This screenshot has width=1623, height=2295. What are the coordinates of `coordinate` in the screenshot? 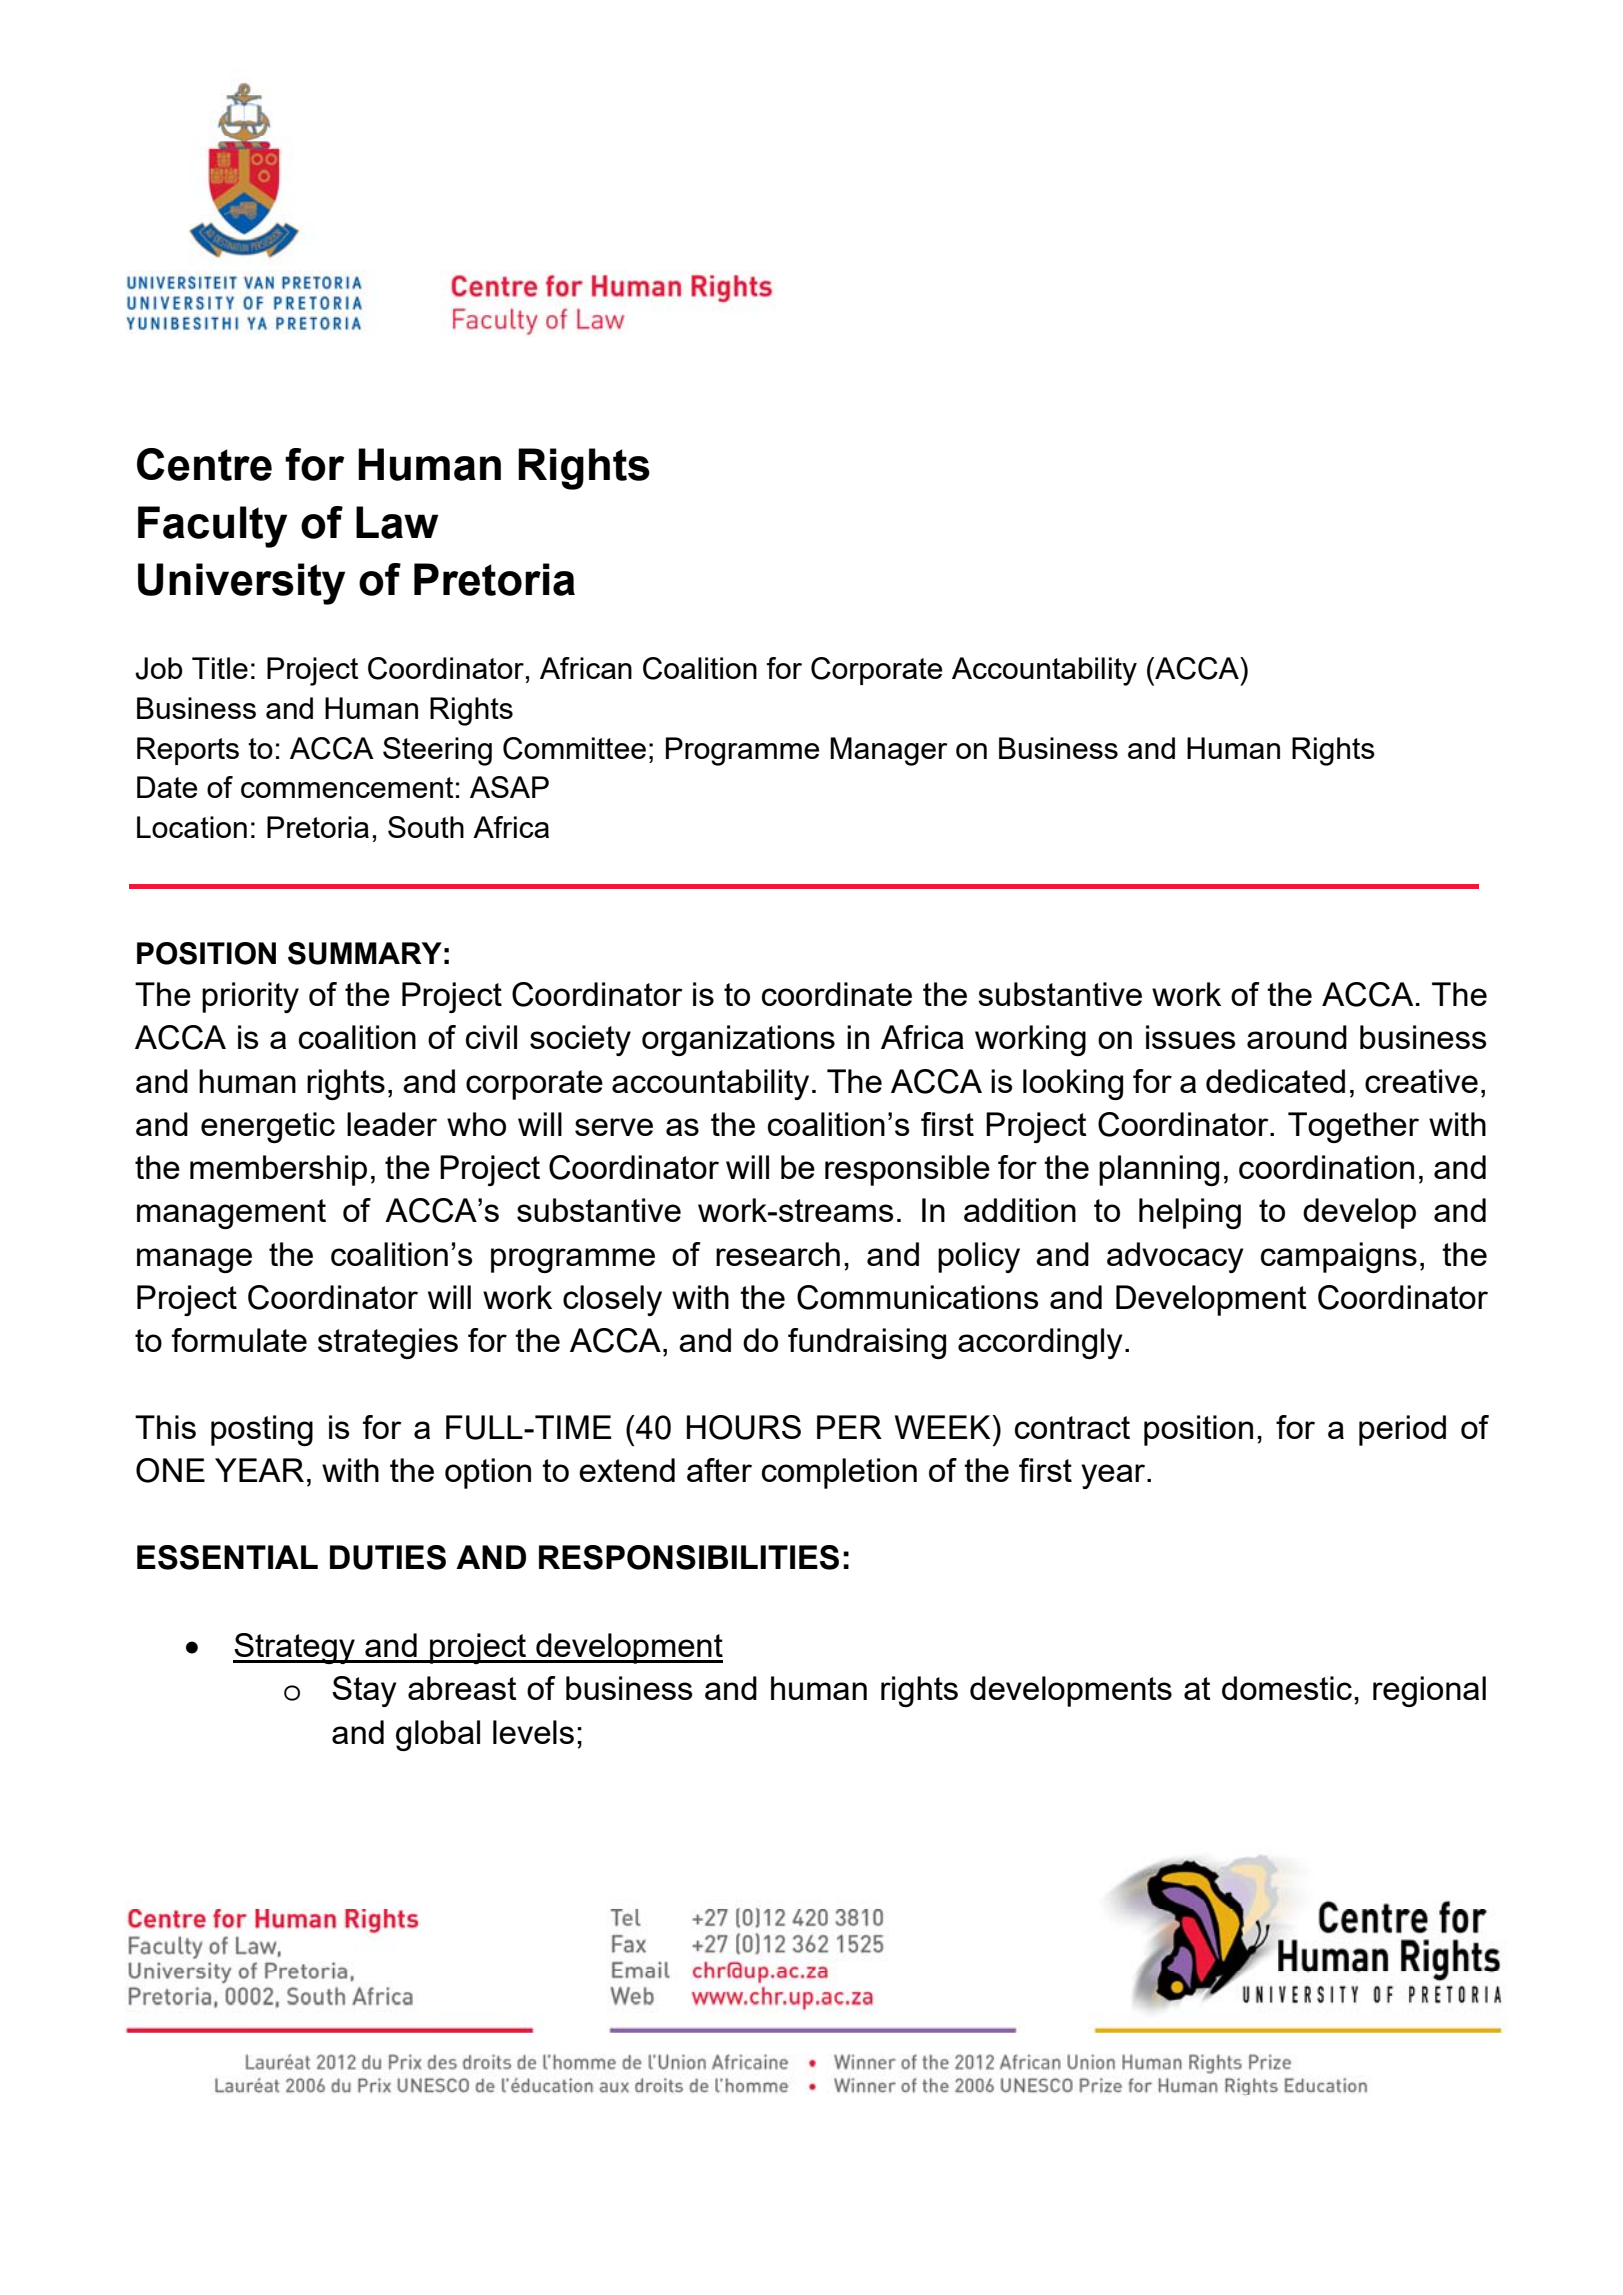 It's located at (837, 994).
